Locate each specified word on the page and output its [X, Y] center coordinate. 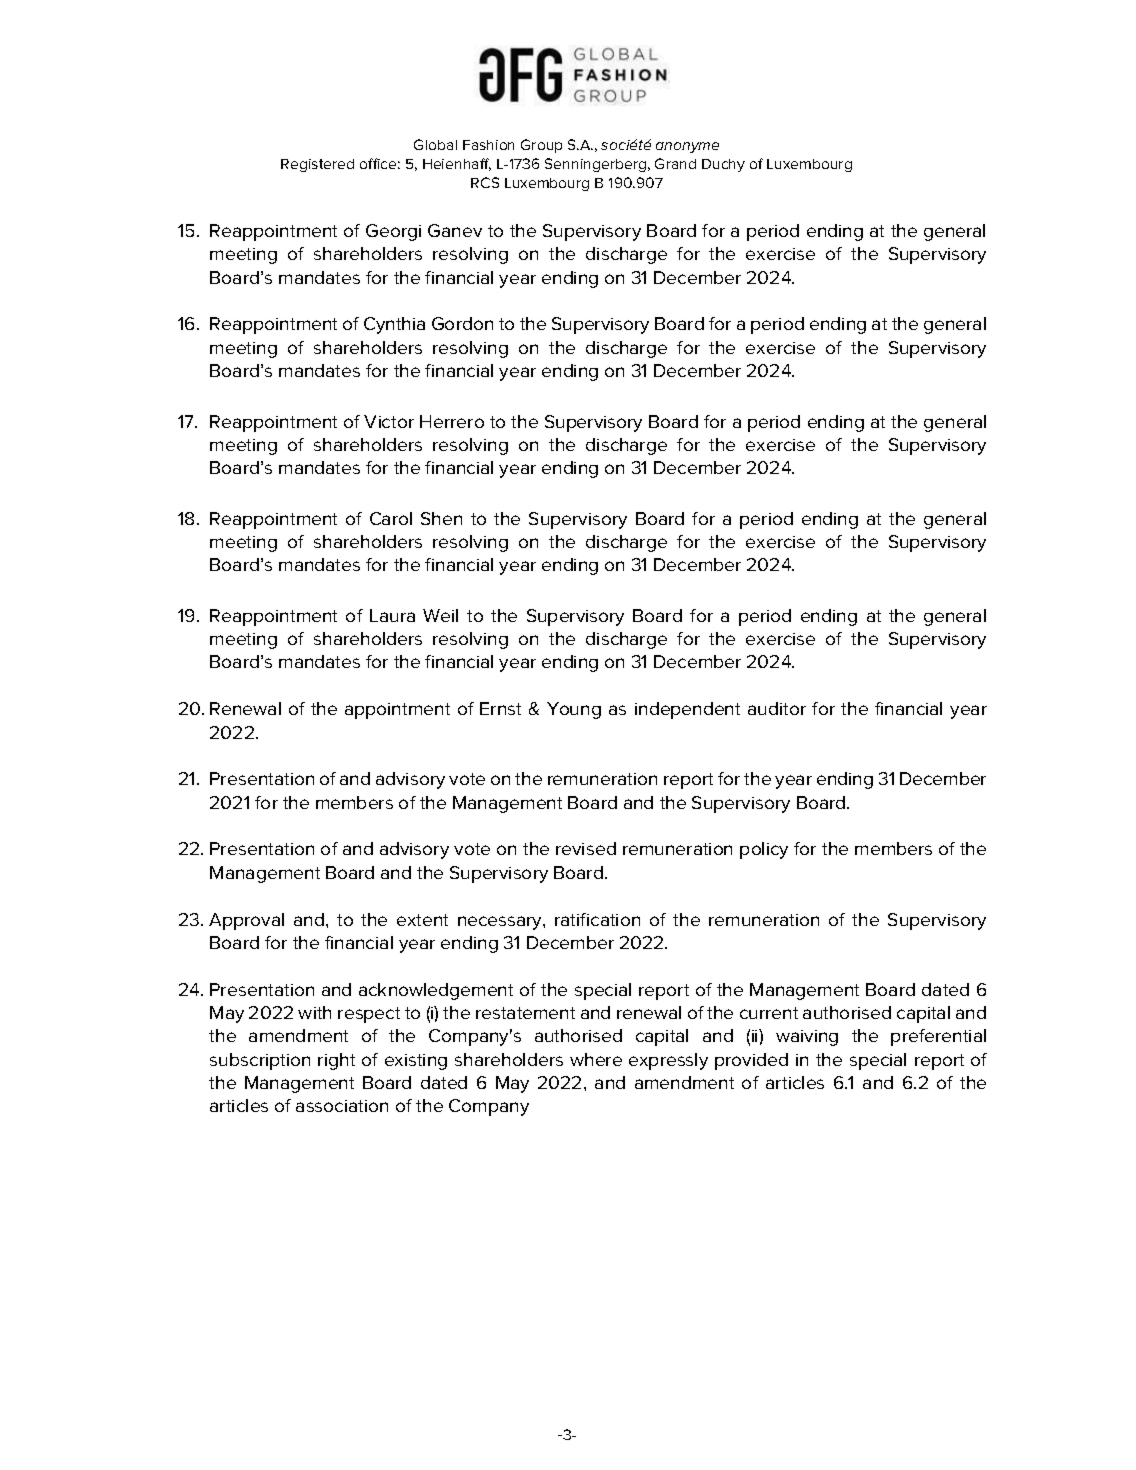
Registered [317, 165]
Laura [392, 615]
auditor [777, 708]
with [314, 1012]
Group [541, 146]
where [596, 1059]
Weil [440, 615]
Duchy [723, 165]
